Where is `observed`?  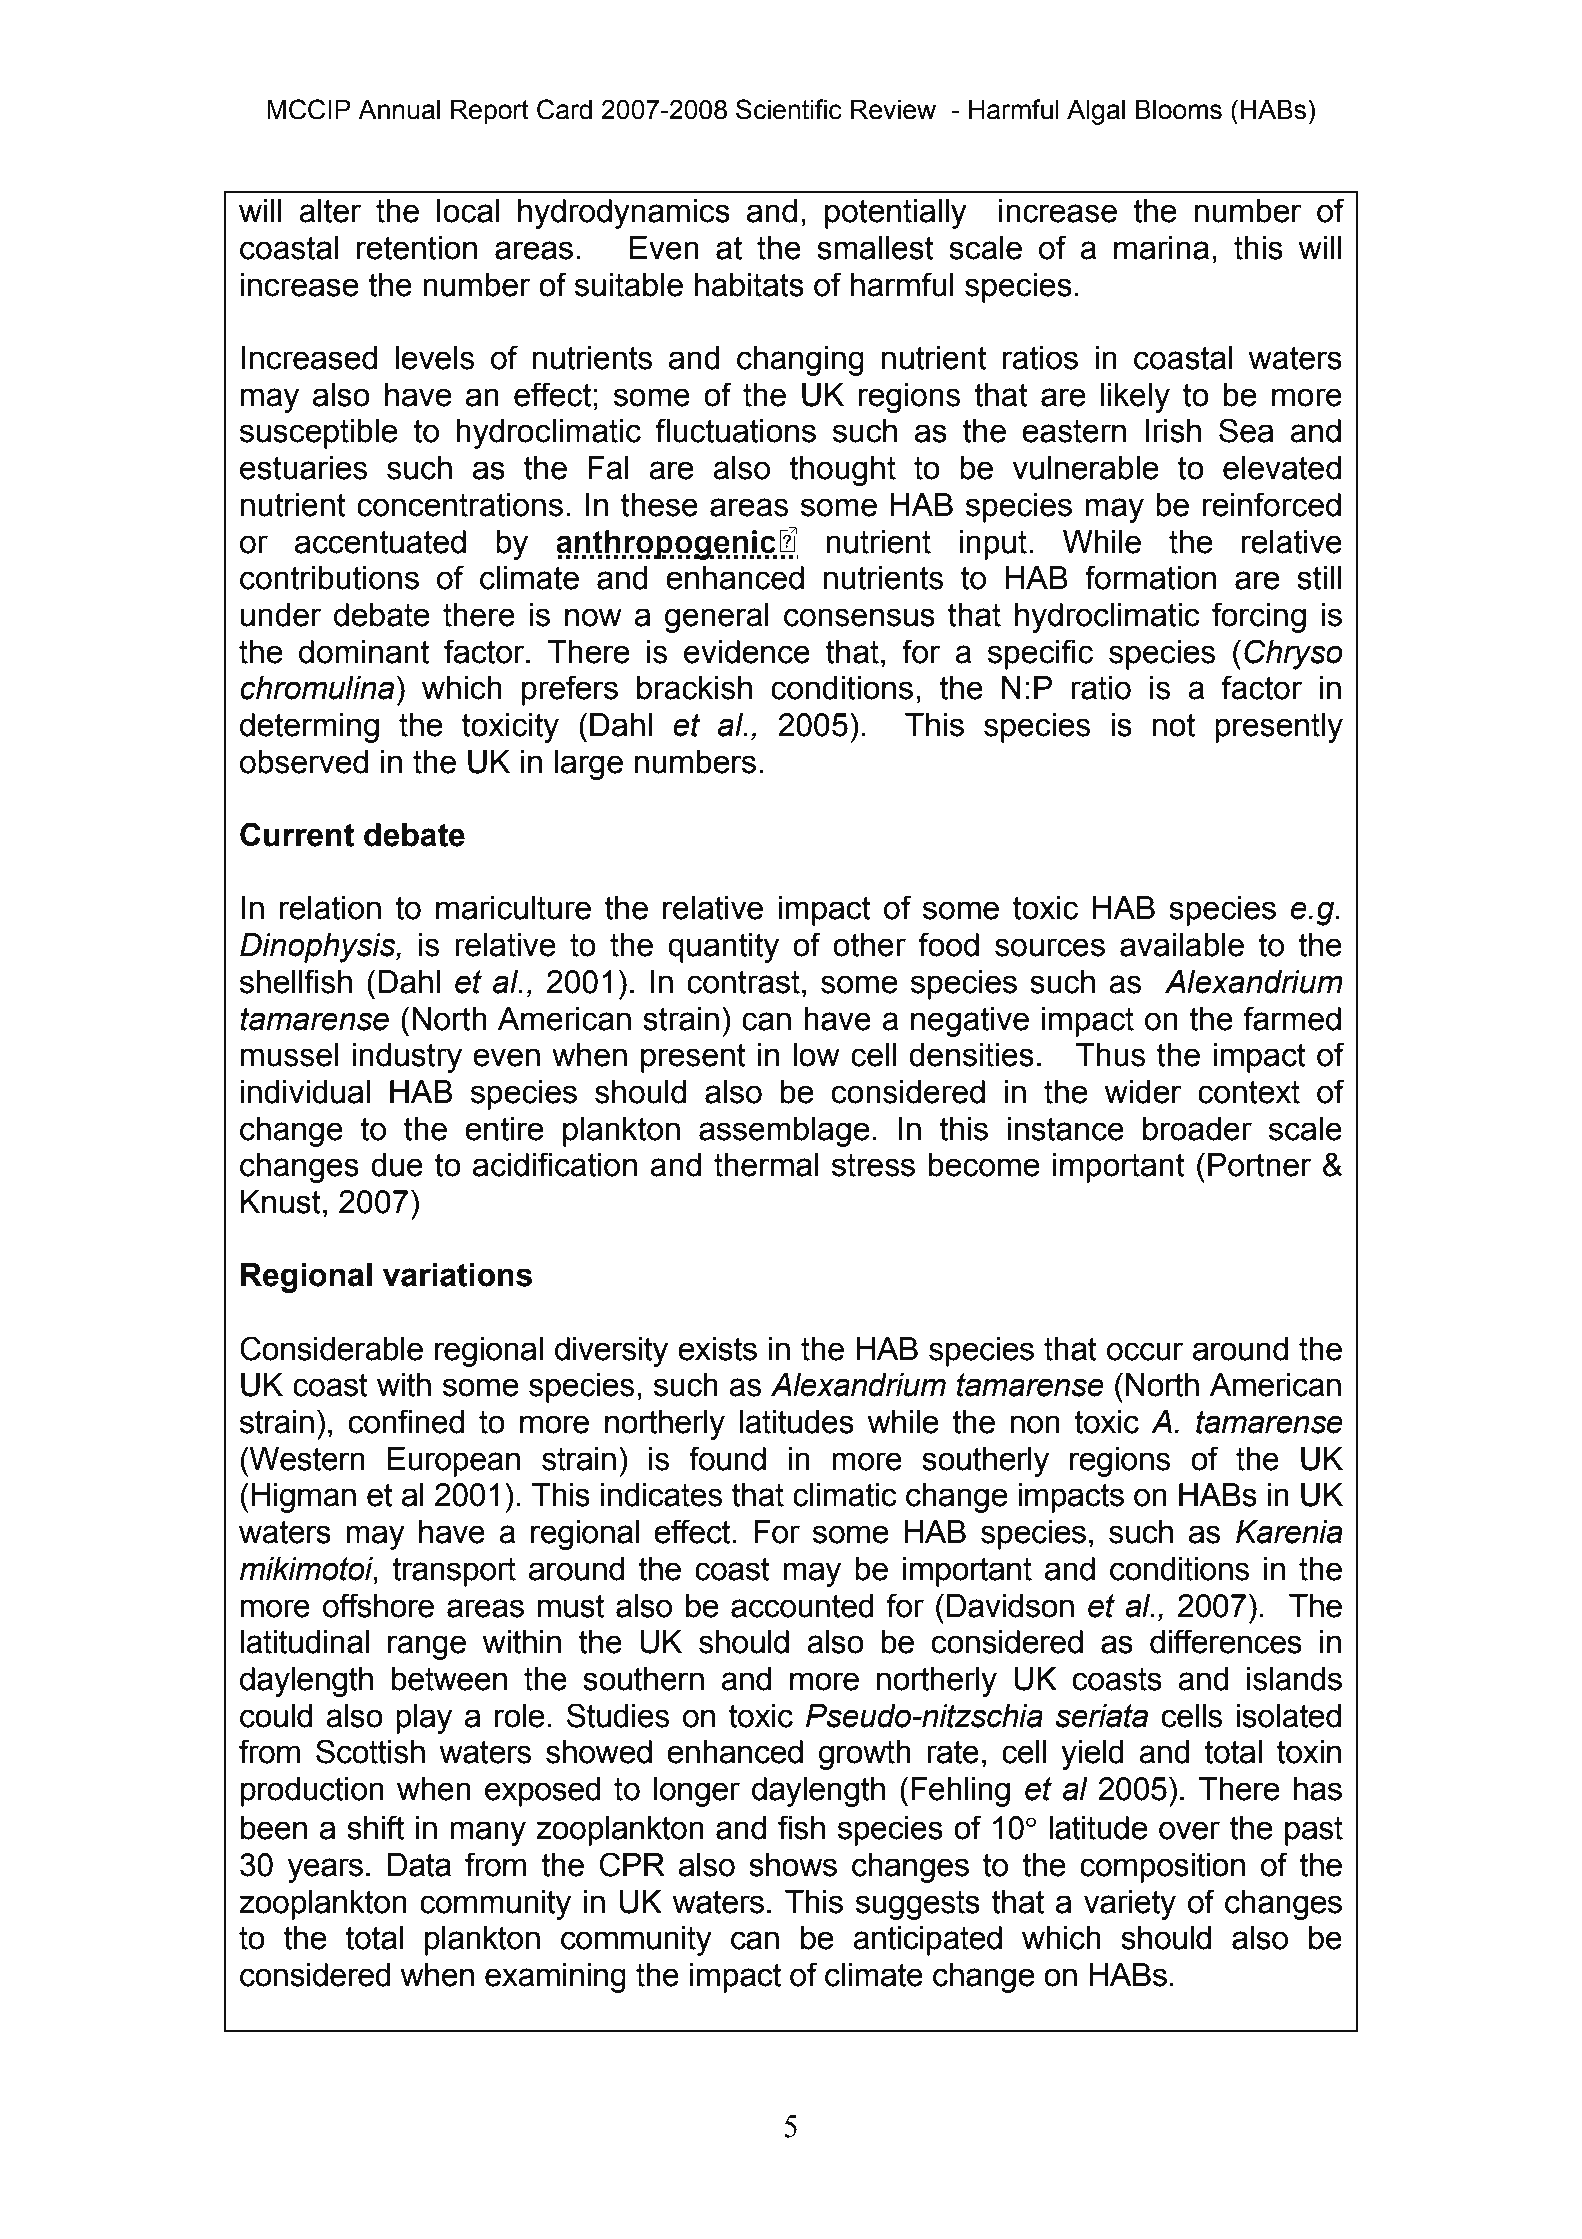 observed is located at coordinates (304, 762).
